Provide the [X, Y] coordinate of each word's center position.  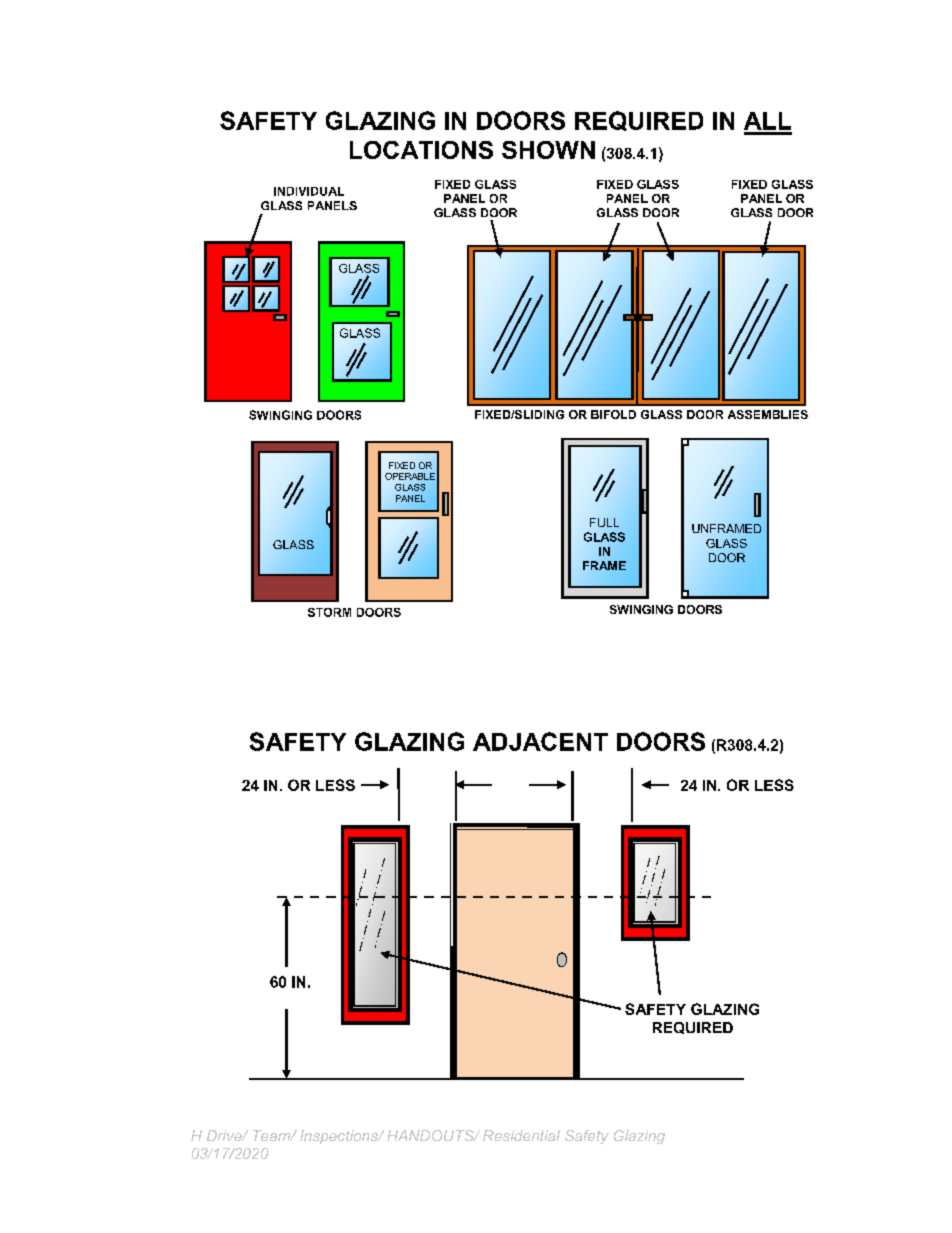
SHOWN [548, 150]
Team [273, 1135]
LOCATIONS [421, 150]
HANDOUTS [431, 1135]
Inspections [340, 1137]
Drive [225, 1135]
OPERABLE [410, 476]
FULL [604, 522]
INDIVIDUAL [309, 191]
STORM [329, 612]
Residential [521, 1135]
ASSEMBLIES [768, 414]
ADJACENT [540, 741]
